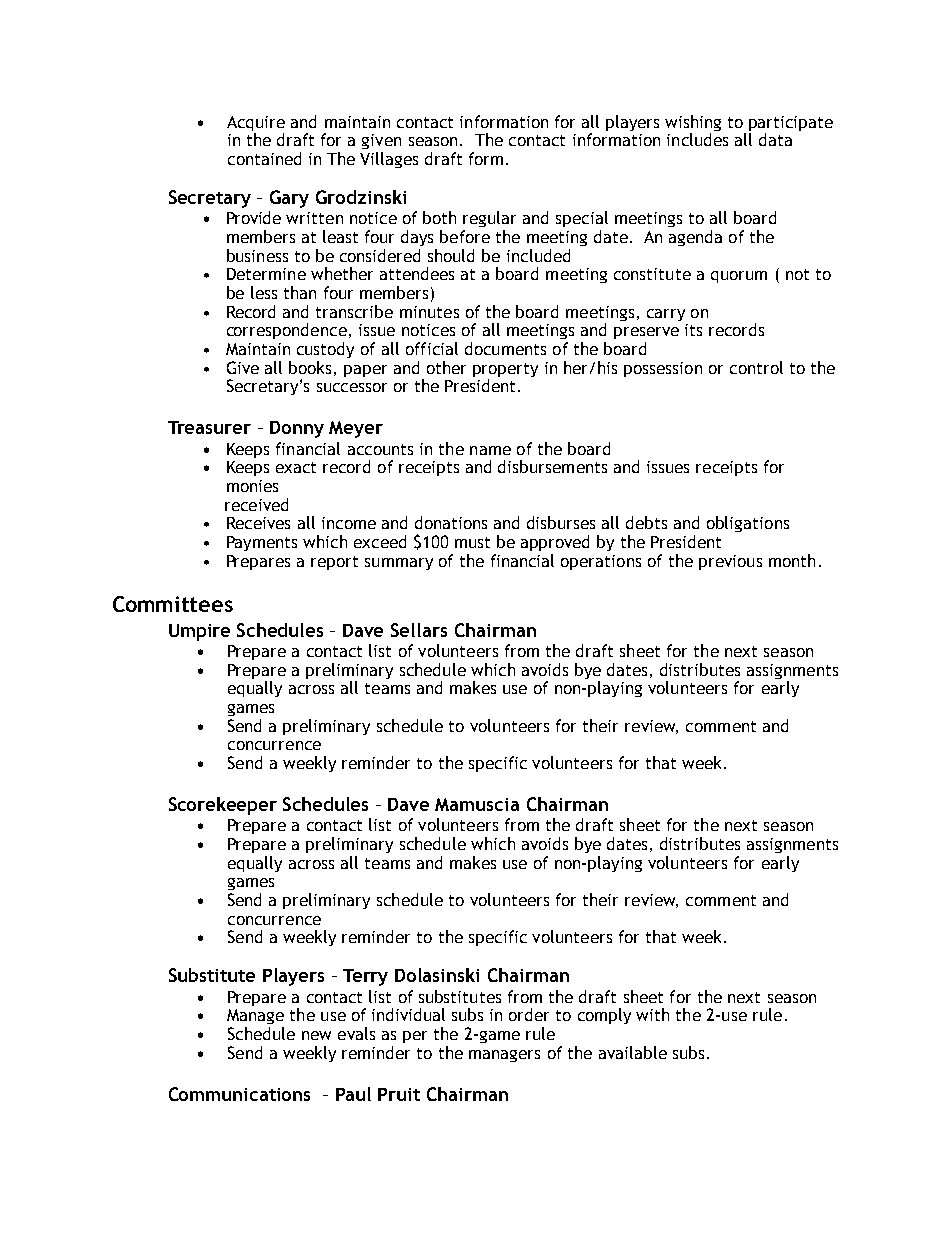  I want to click on includes, so click(697, 139).
